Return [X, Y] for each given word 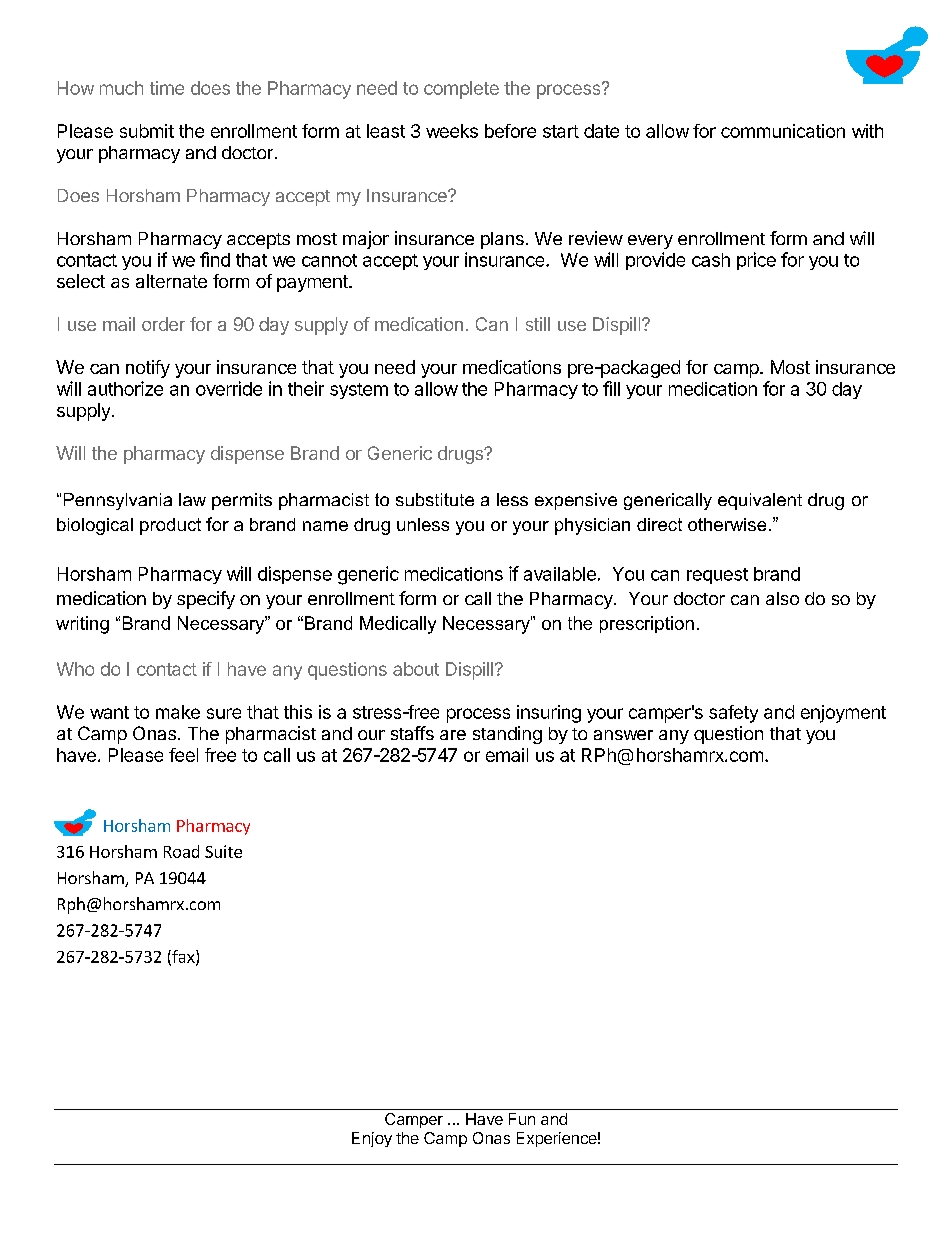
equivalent [760, 501]
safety [733, 714]
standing [507, 735]
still [538, 324]
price [756, 261]
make [178, 712]
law [192, 499]
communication [783, 131]
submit [147, 131]
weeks [452, 131]
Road [181, 851]
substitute [435, 499]
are [453, 735]
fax [183, 957]
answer [623, 735]
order [163, 324]
